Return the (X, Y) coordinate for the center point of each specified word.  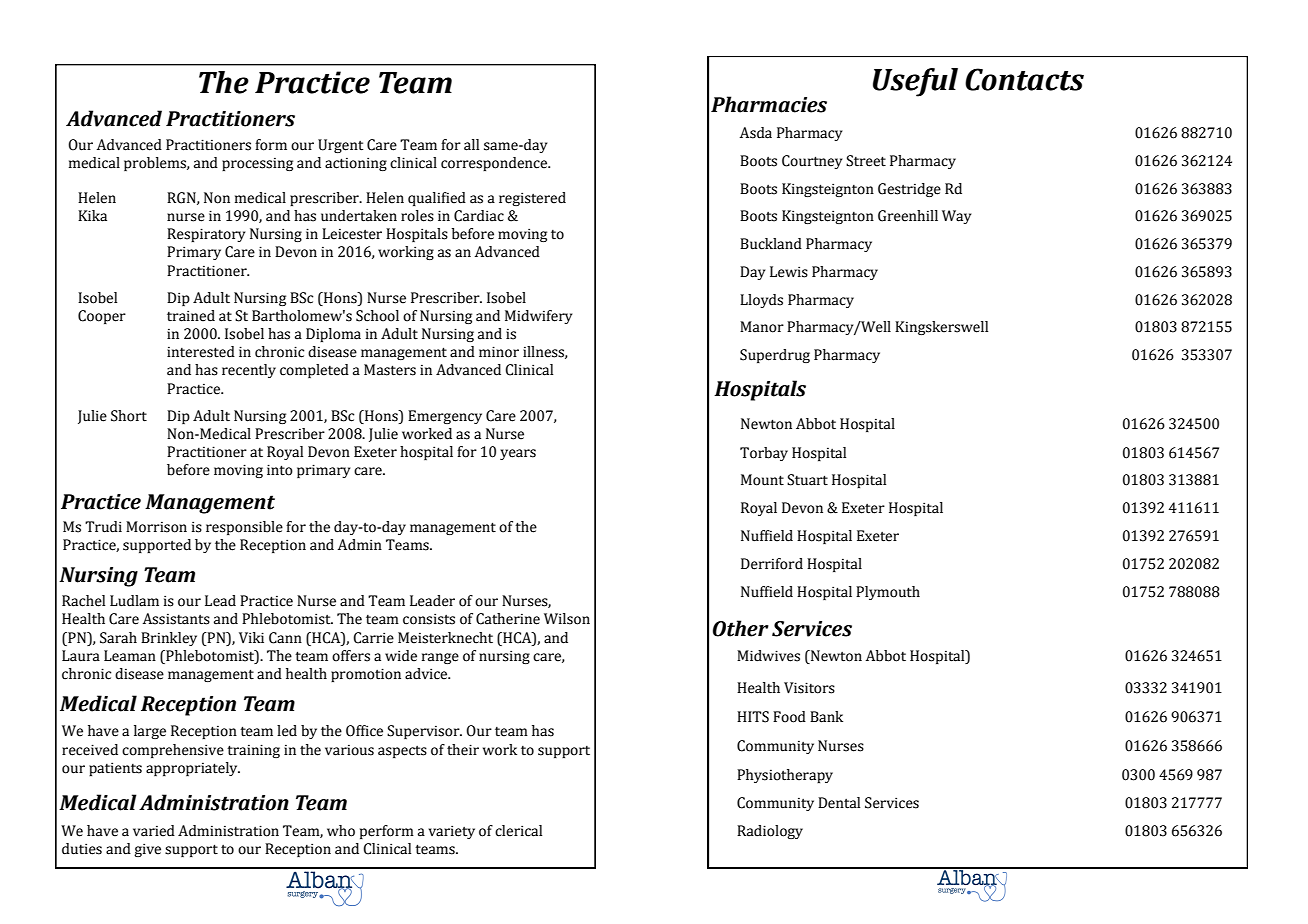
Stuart (807, 480)
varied (154, 831)
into (280, 470)
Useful (915, 82)
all (471, 145)
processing (257, 164)
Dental (839, 803)
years (518, 454)
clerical (518, 831)
